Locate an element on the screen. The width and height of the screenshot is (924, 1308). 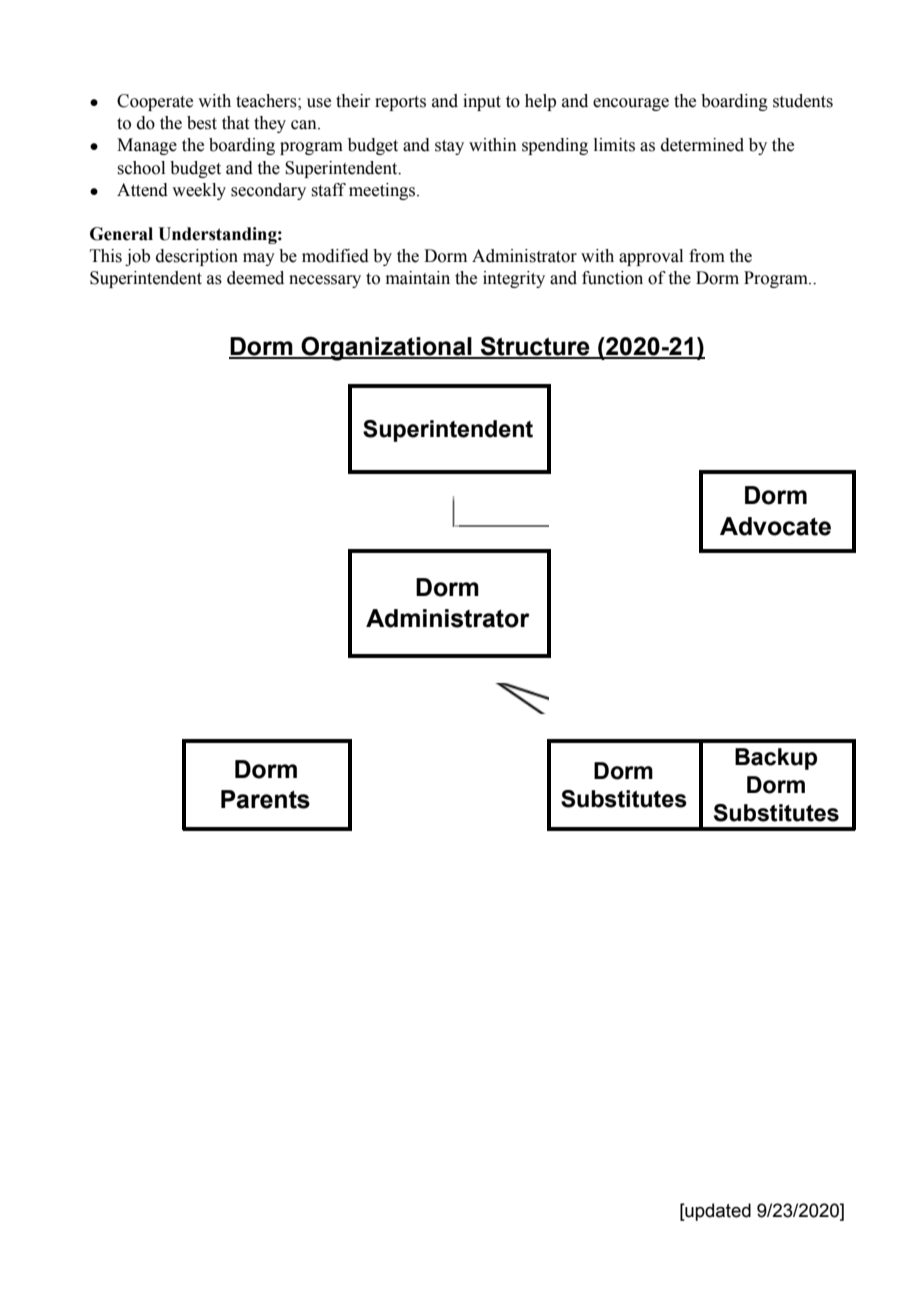
Backup is located at coordinates (776, 759).
